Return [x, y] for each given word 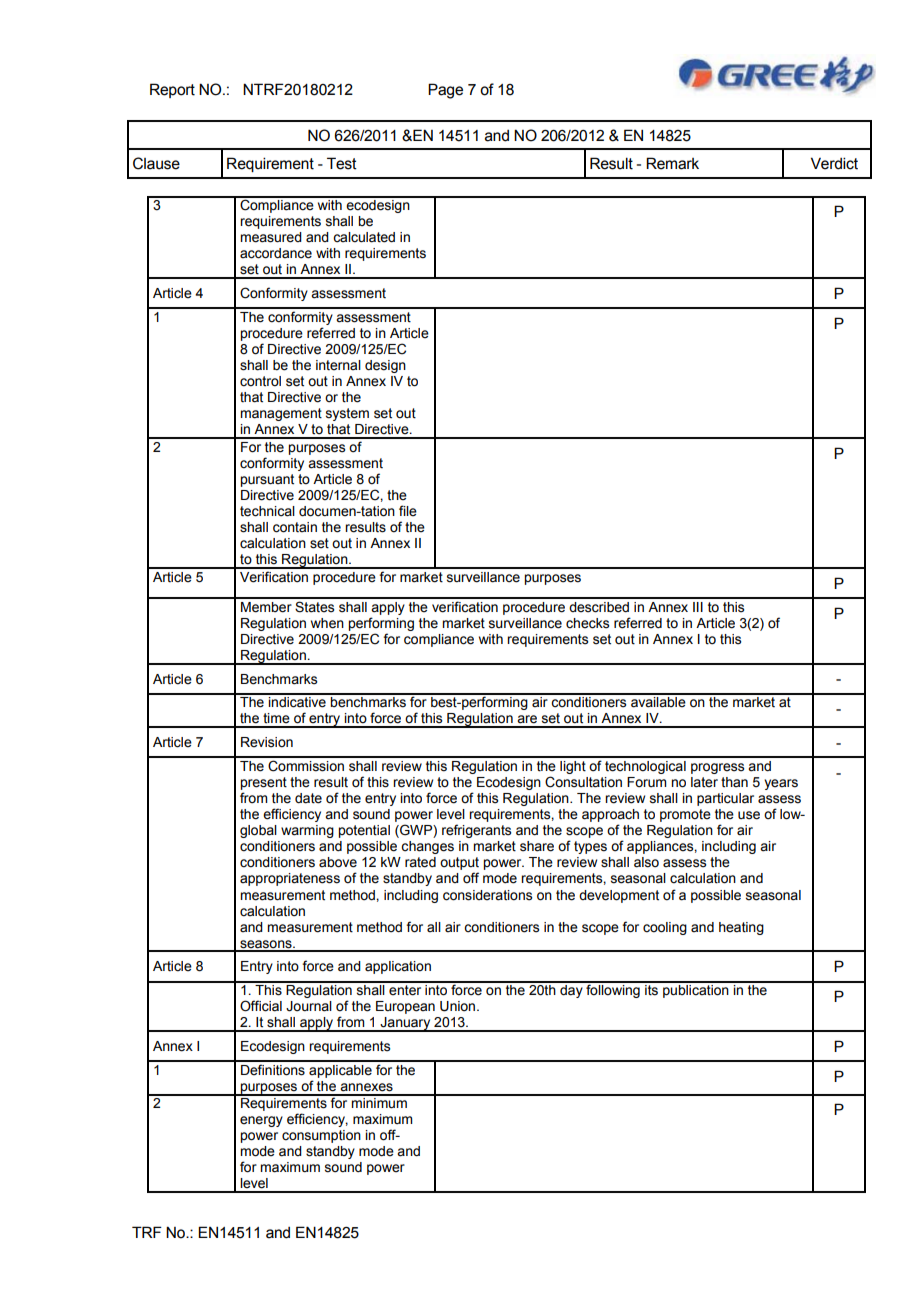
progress [717, 768]
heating [741, 928]
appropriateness [290, 879]
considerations [487, 895]
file [408, 511]
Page [445, 91]
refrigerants [476, 831]
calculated [364, 237]
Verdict [834, 163]
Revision [267, 742]
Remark [672, 163]
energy [261, 1121]
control [260, 381]
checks [587, 623]
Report [172, 90]
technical [267, 511]
